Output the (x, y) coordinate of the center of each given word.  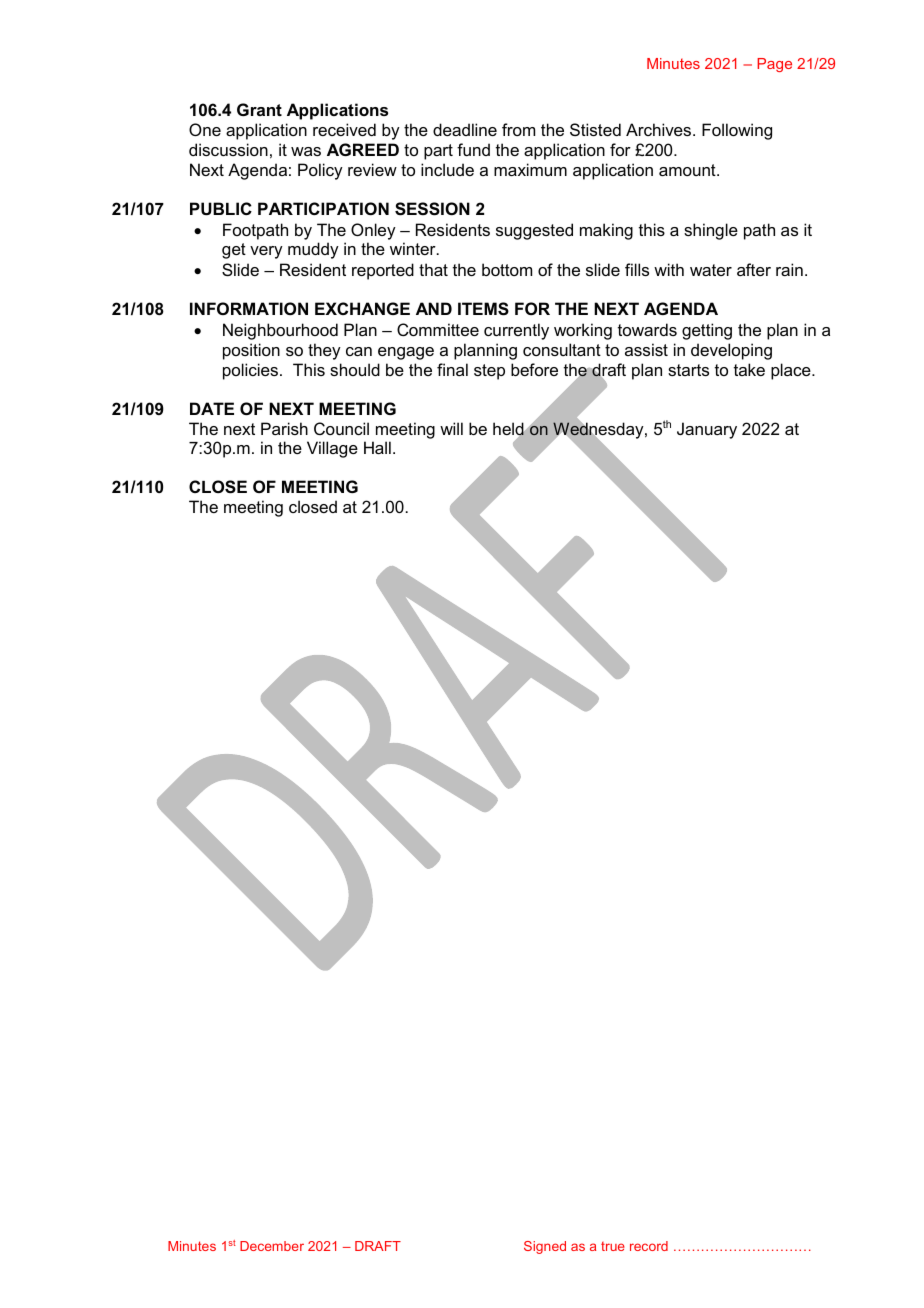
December (272, 1246)
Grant (259, 109)
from (518, 129)
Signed (545, 1247)
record (649, 1246)
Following (737, 131)
